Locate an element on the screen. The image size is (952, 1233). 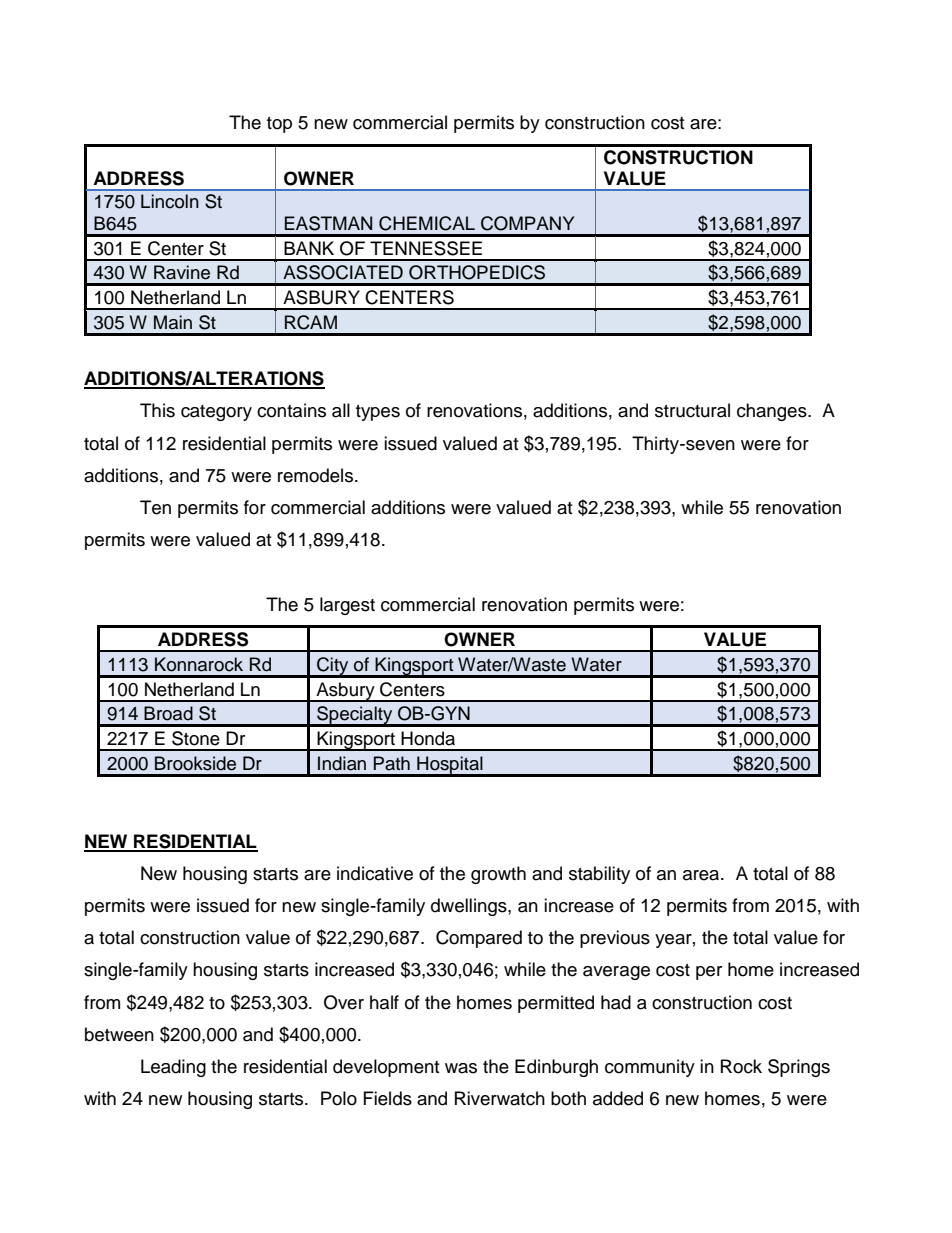
CHEMICAL is located at coordinates (427, 223).
